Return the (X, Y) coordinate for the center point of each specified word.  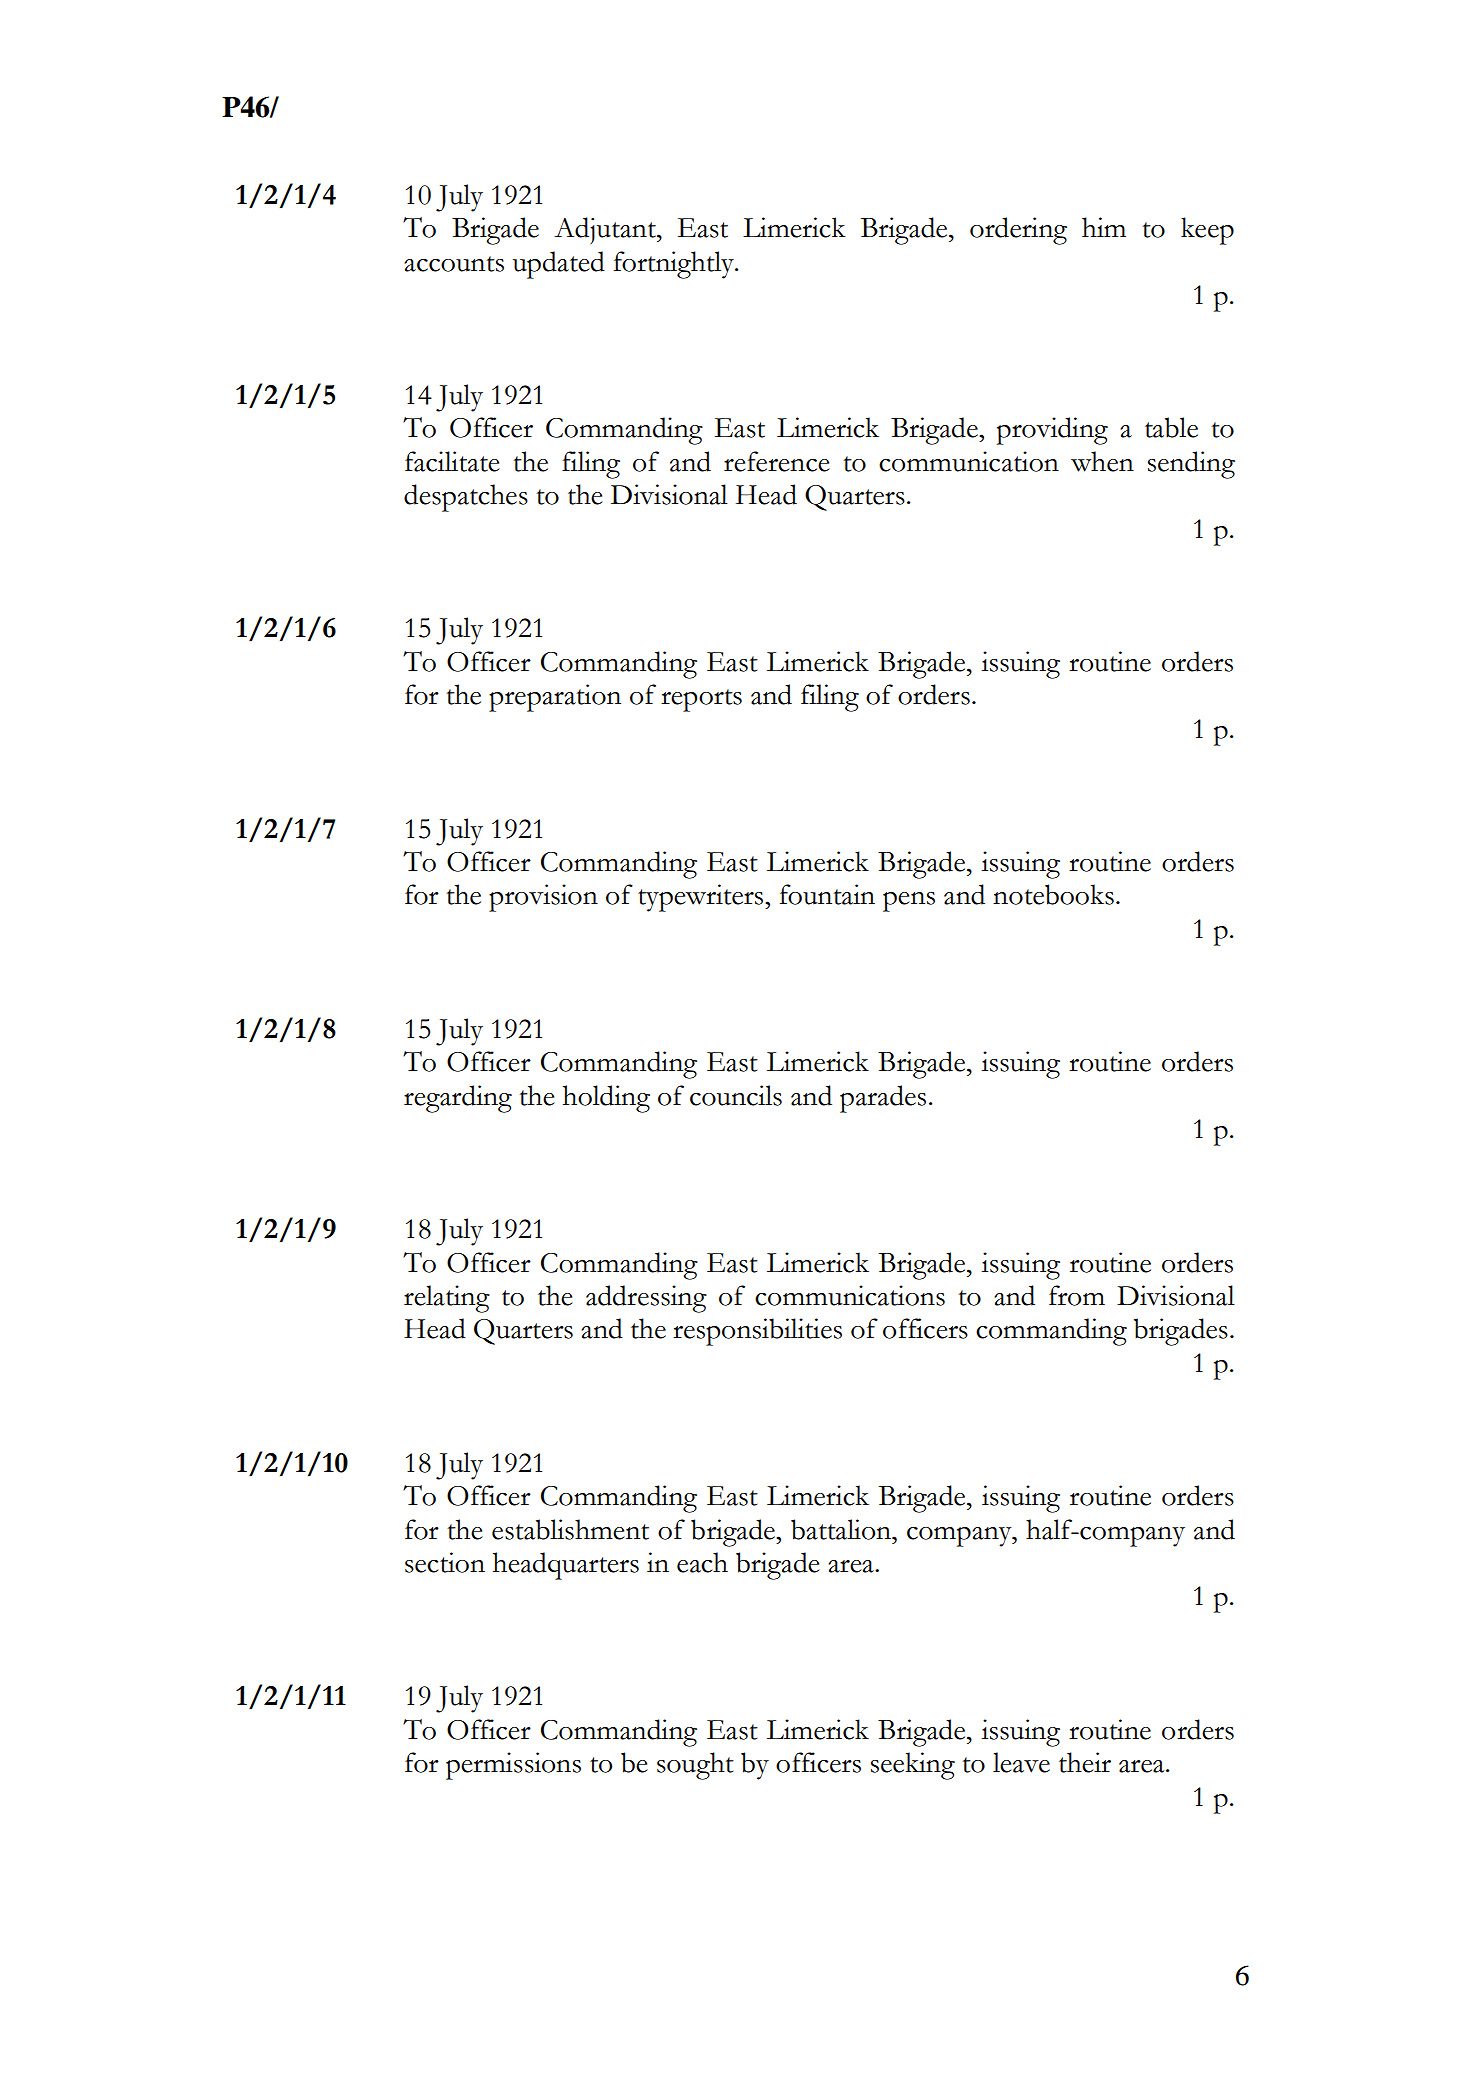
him (1104, 227)
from (1077, 1295)
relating (447, 1299)
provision (543, 898)
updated (559, 265)
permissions (513, 1766)
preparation (555, 698)
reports (701, 700)
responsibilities (757, 1332)
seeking (913, 1766)
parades (883, 1099)
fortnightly (675, 265)
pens (909, 902)
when (1102, 461)
